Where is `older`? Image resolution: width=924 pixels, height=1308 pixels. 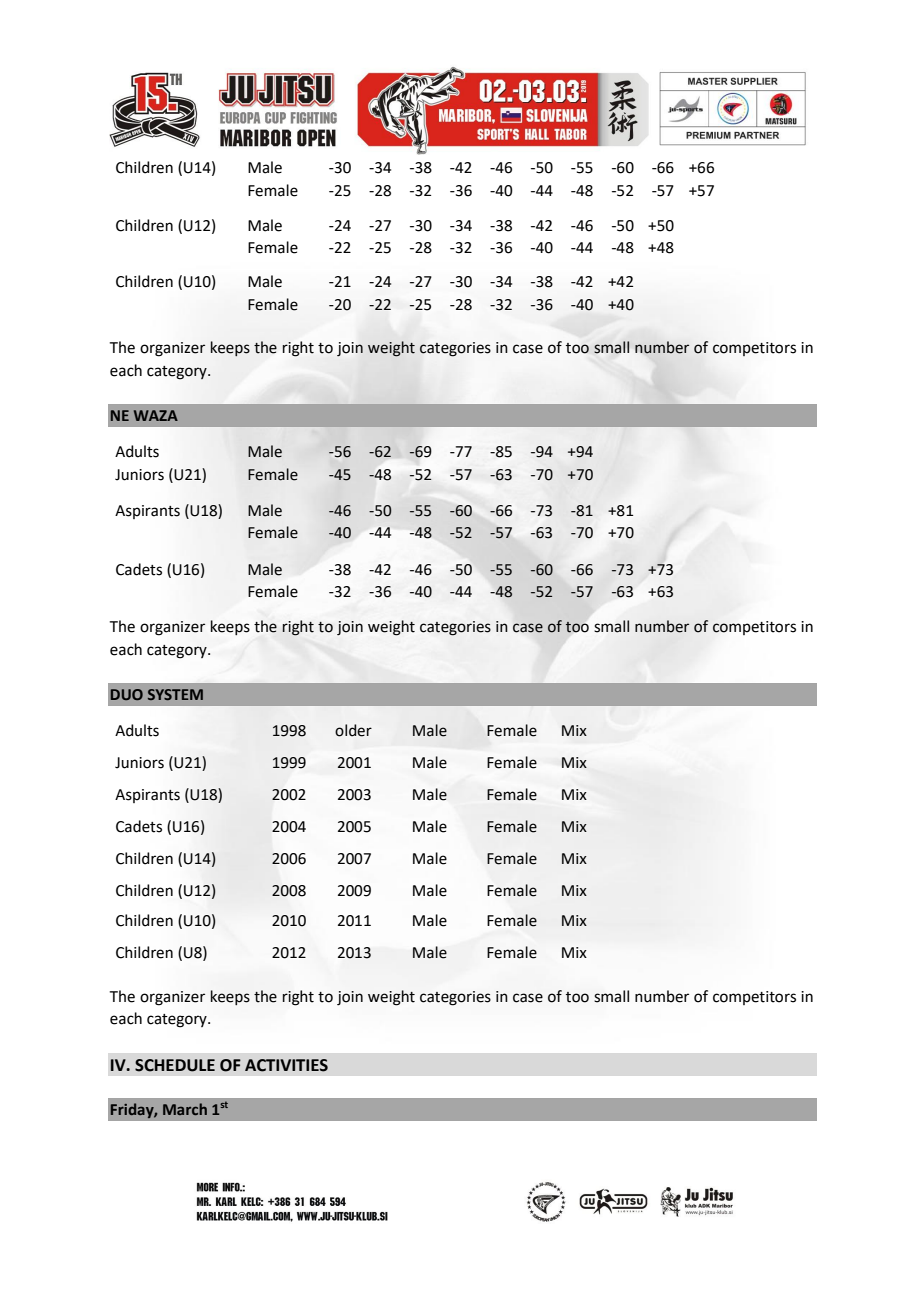 older is located at coordinates (353, 730).
